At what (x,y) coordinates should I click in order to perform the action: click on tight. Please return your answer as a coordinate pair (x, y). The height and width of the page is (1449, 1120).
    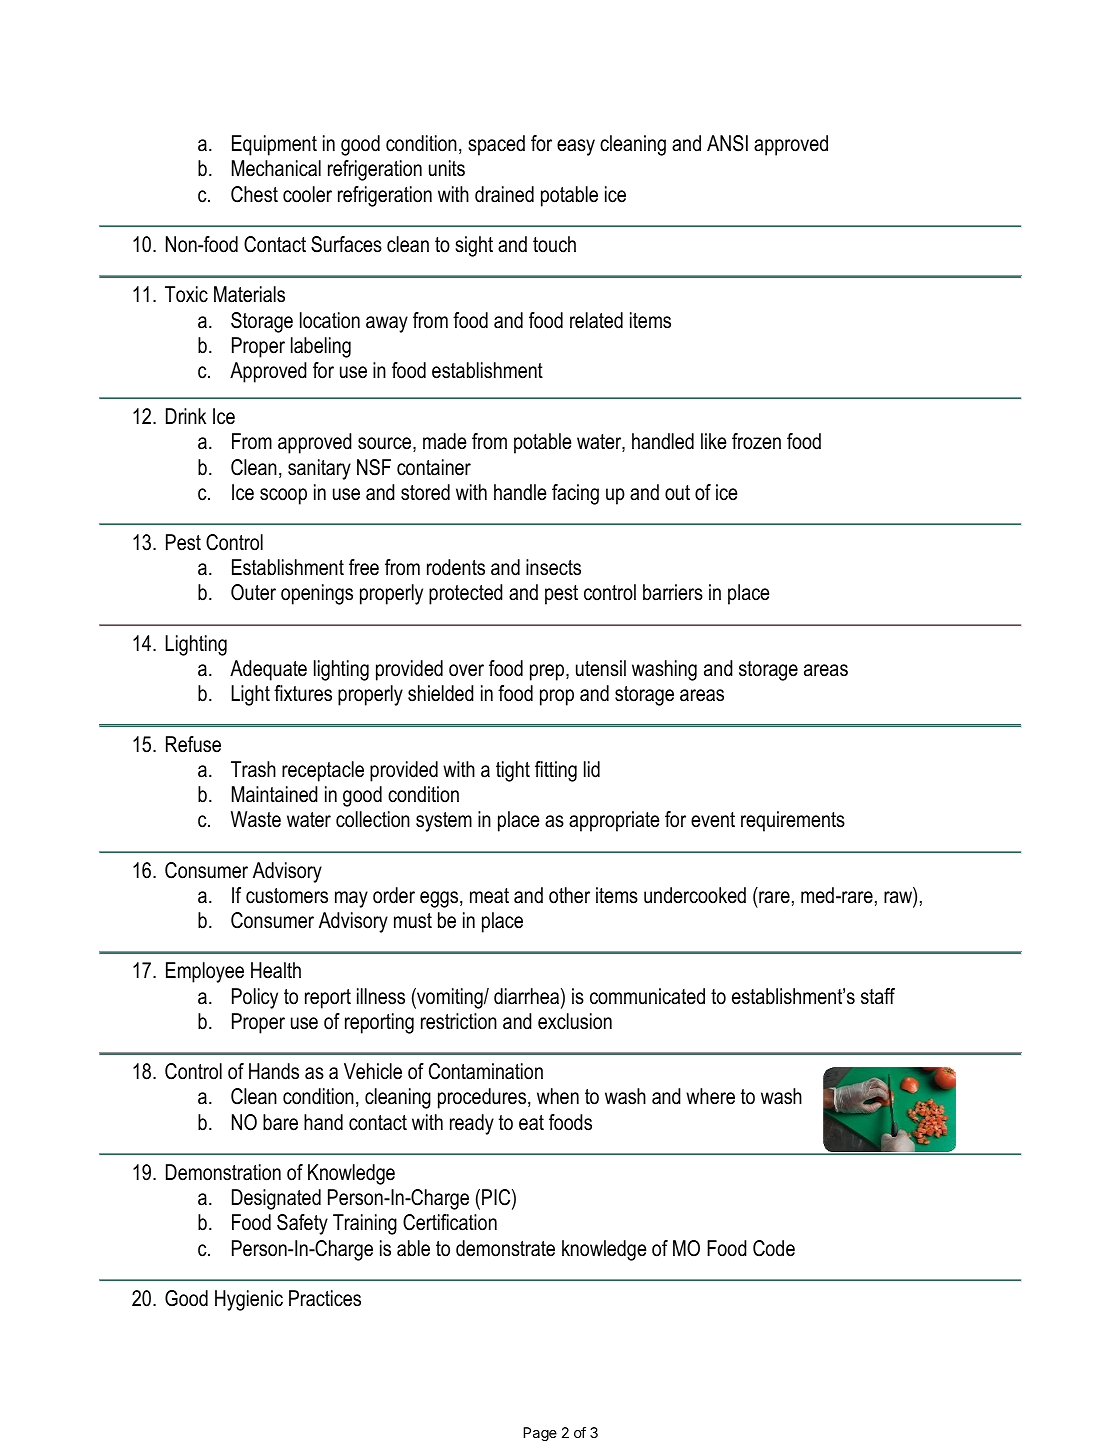
    Looking at the image, I should click on (513, 771).
